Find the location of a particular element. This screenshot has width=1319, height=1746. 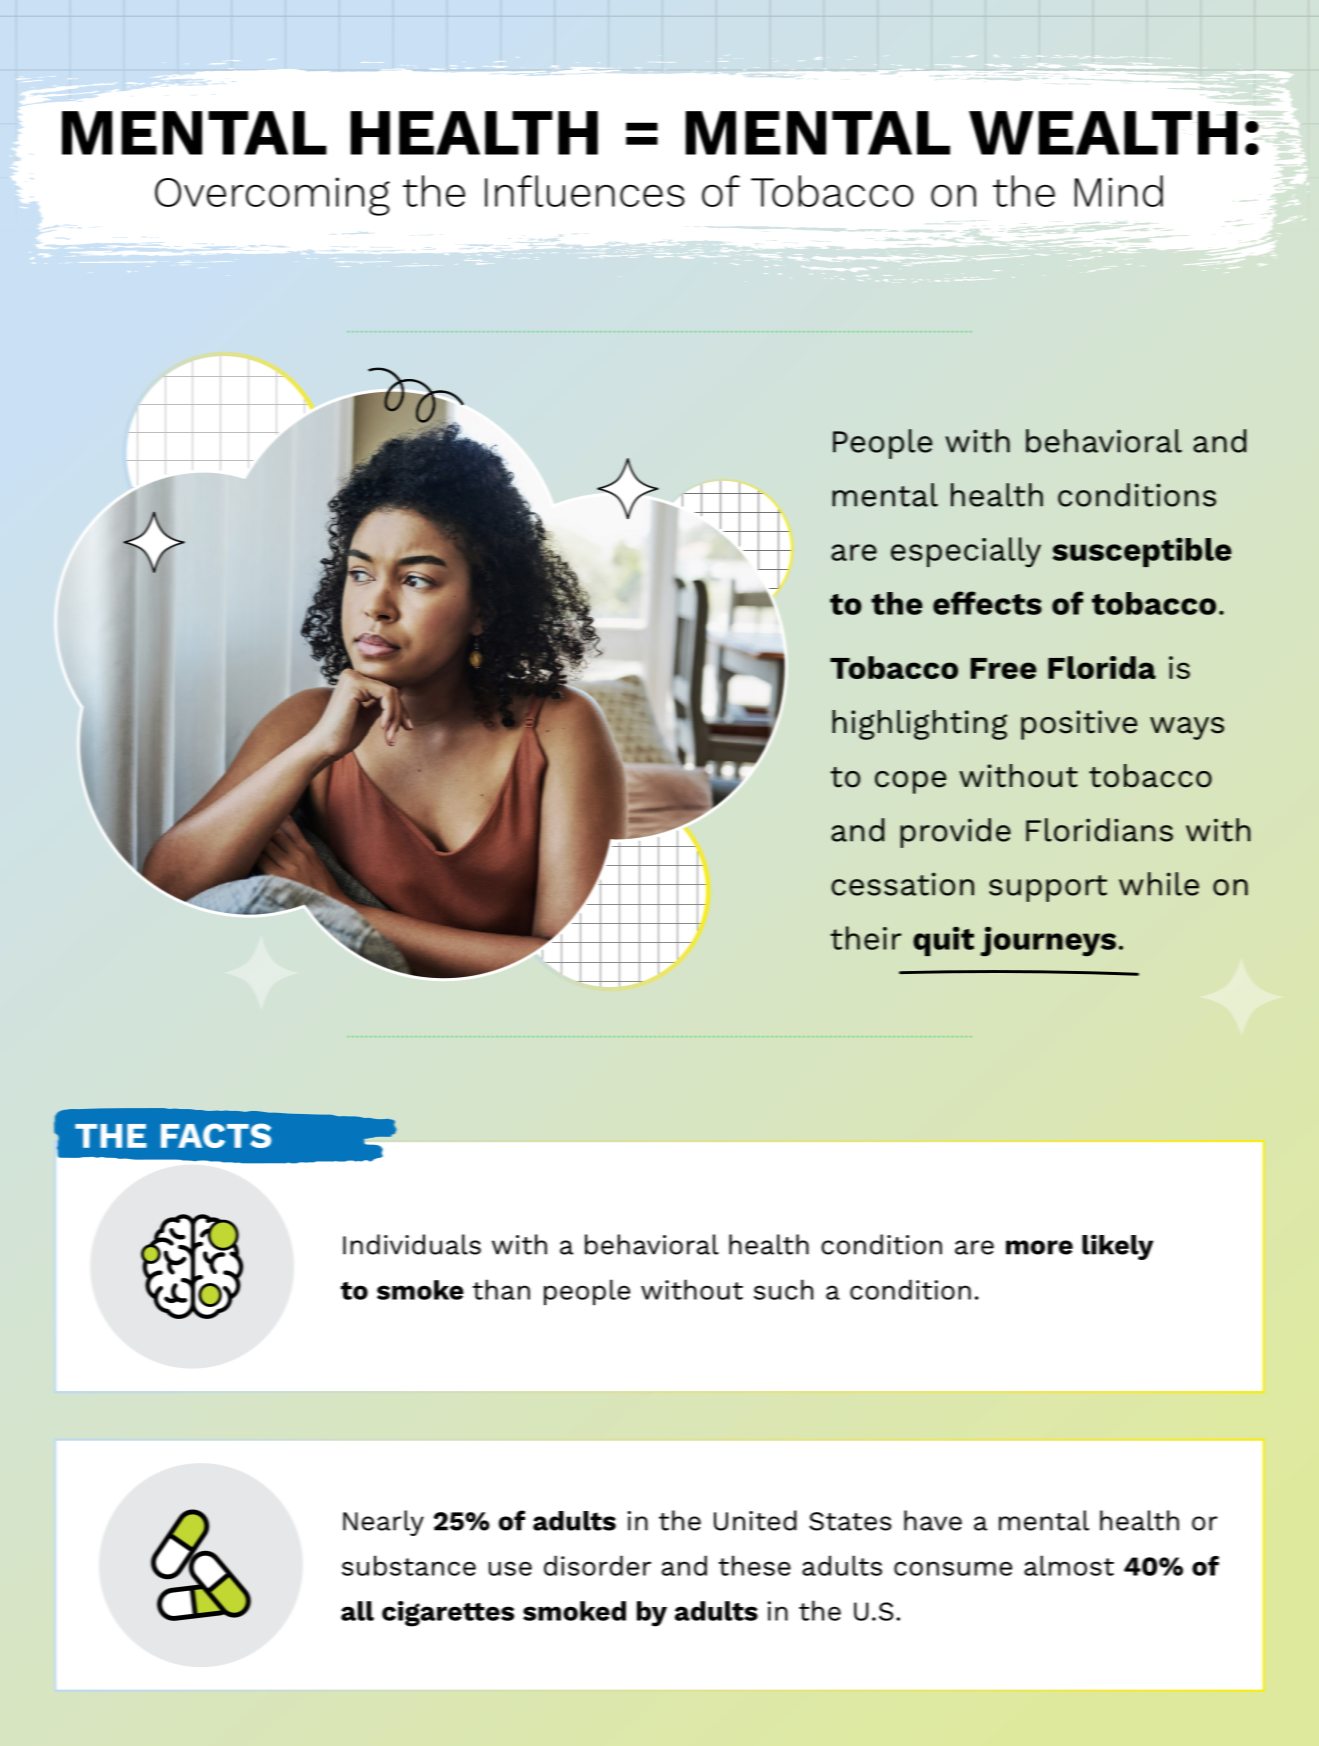

Influences is located at coordinates (585, 191).
